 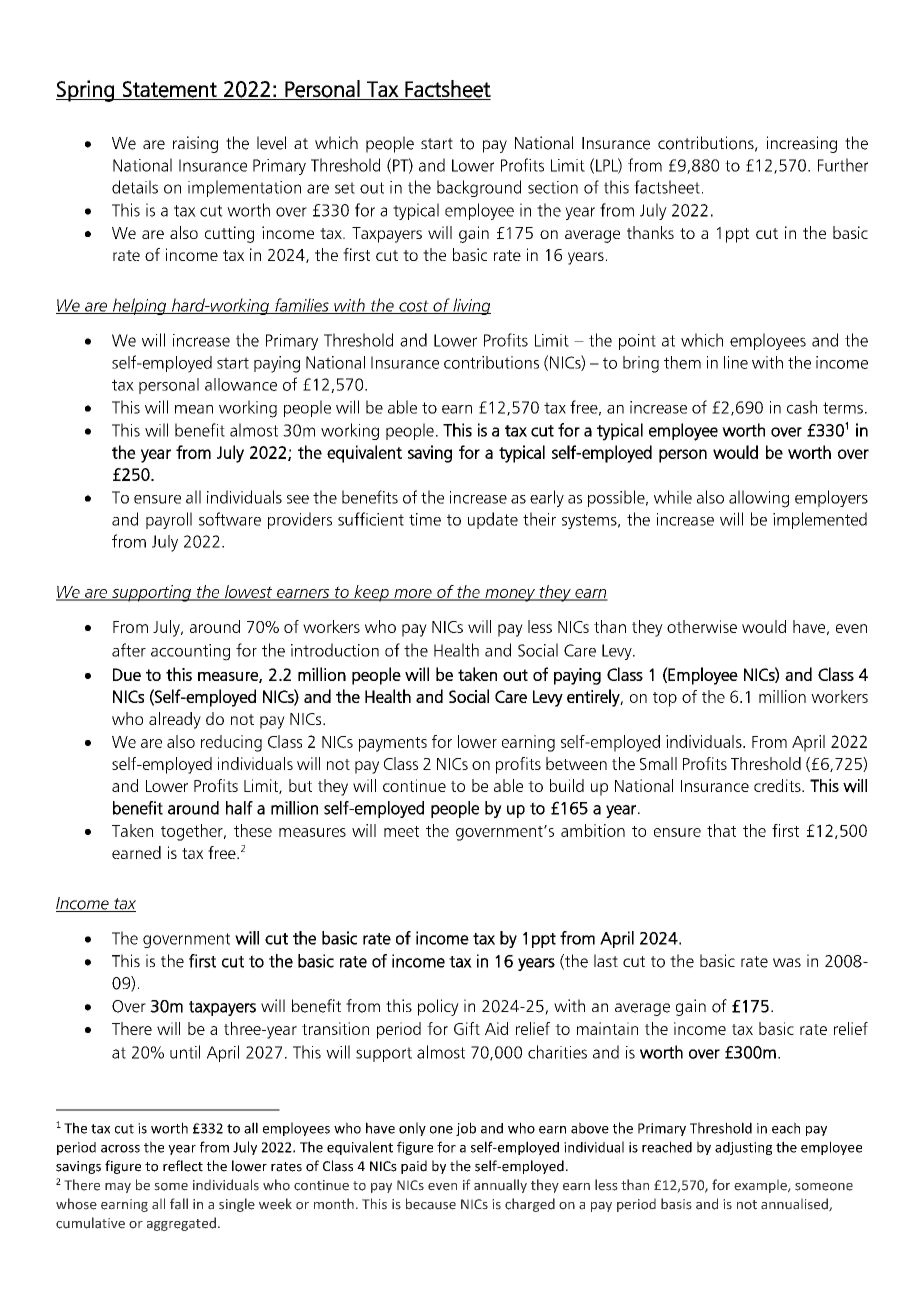 I want to click on background, so click(x=479, y=188).
